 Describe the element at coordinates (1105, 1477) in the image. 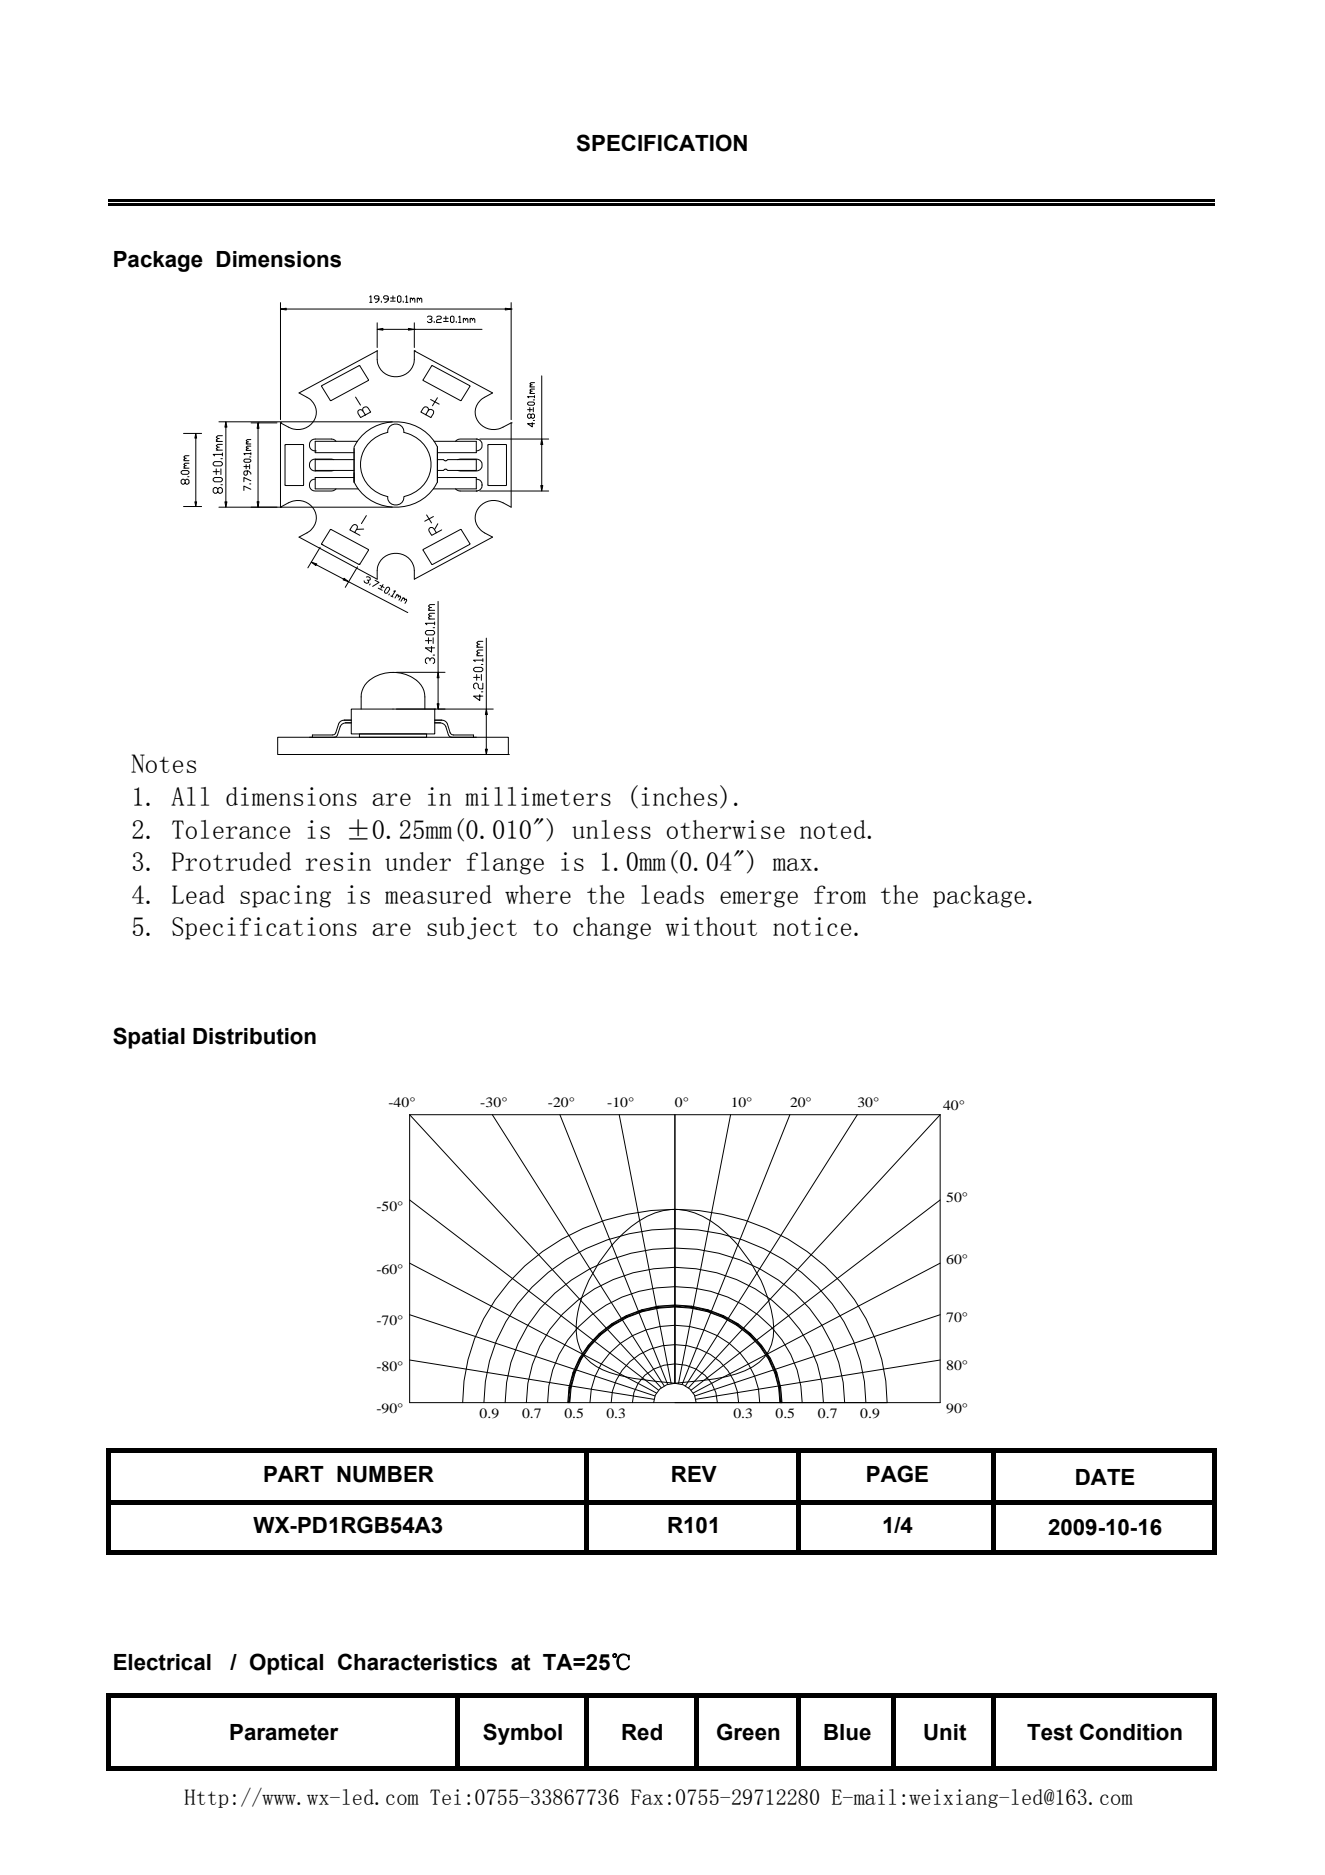

I see `DATE` at that location.
